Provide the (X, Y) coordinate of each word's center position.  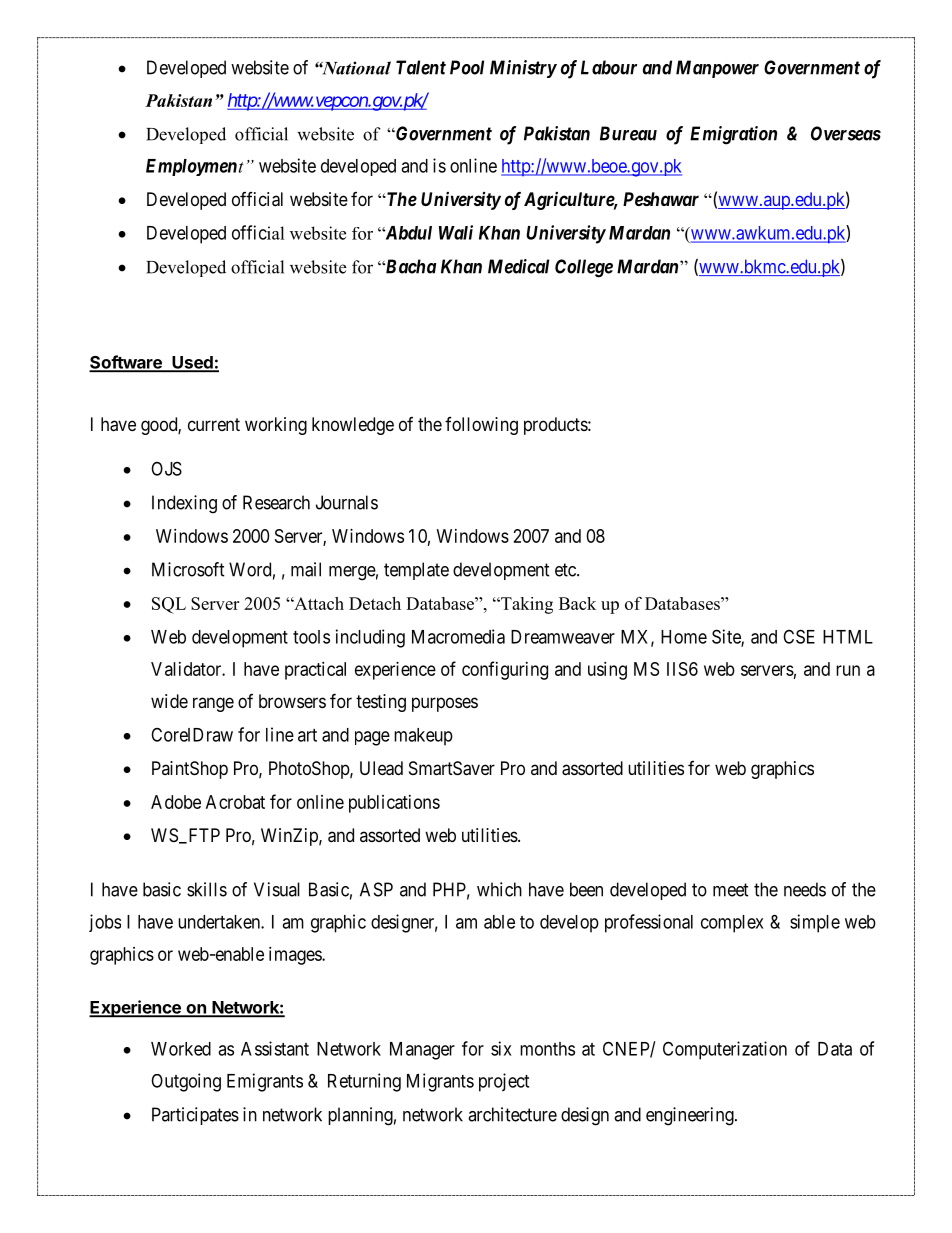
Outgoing (186, 1082)
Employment (195, 167)
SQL (169, 605)
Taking (526, 605)
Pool (467, 67)
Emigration (733, 135)
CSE (799, 636)
